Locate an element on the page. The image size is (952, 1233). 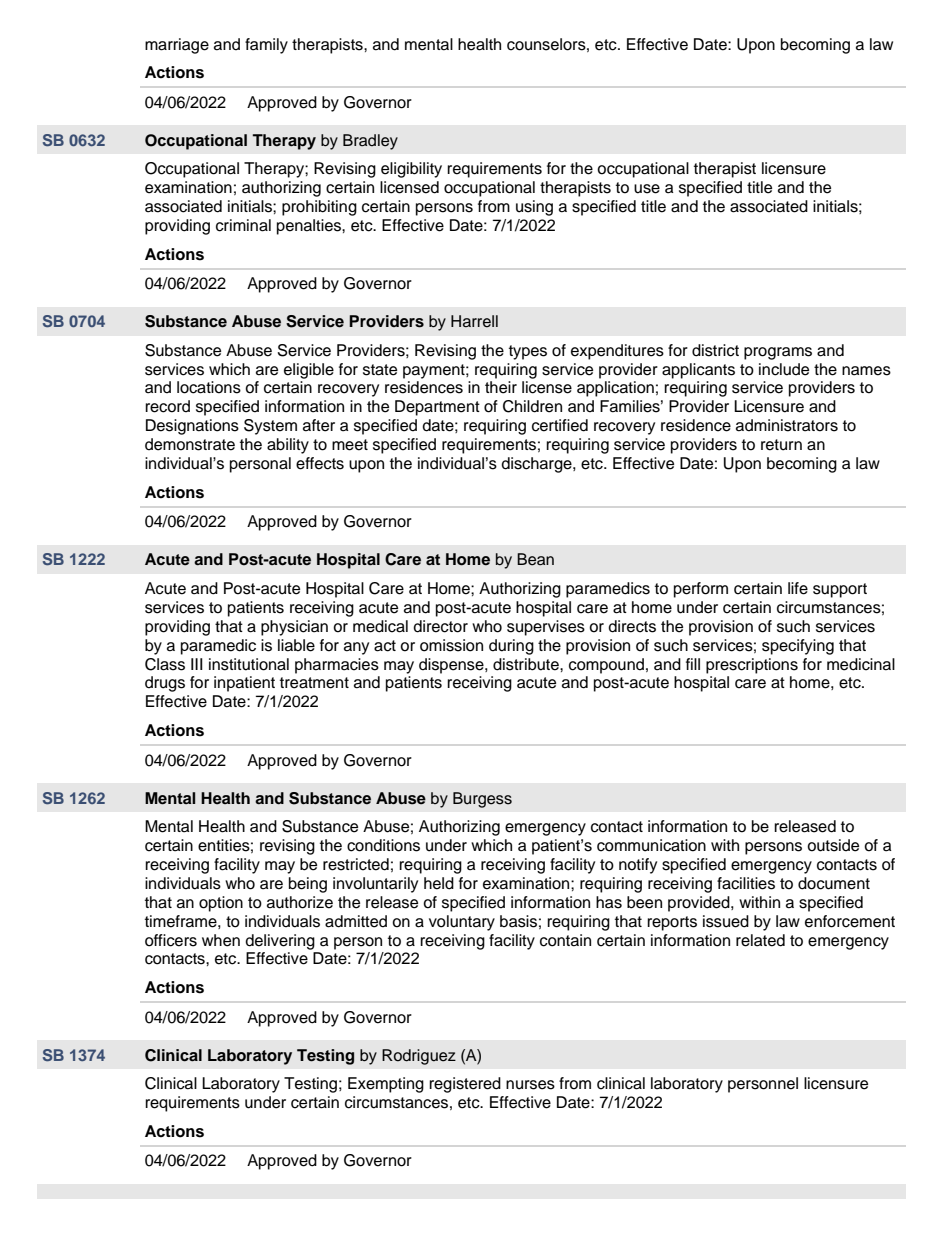
life is located at coordinates (798, 588).
